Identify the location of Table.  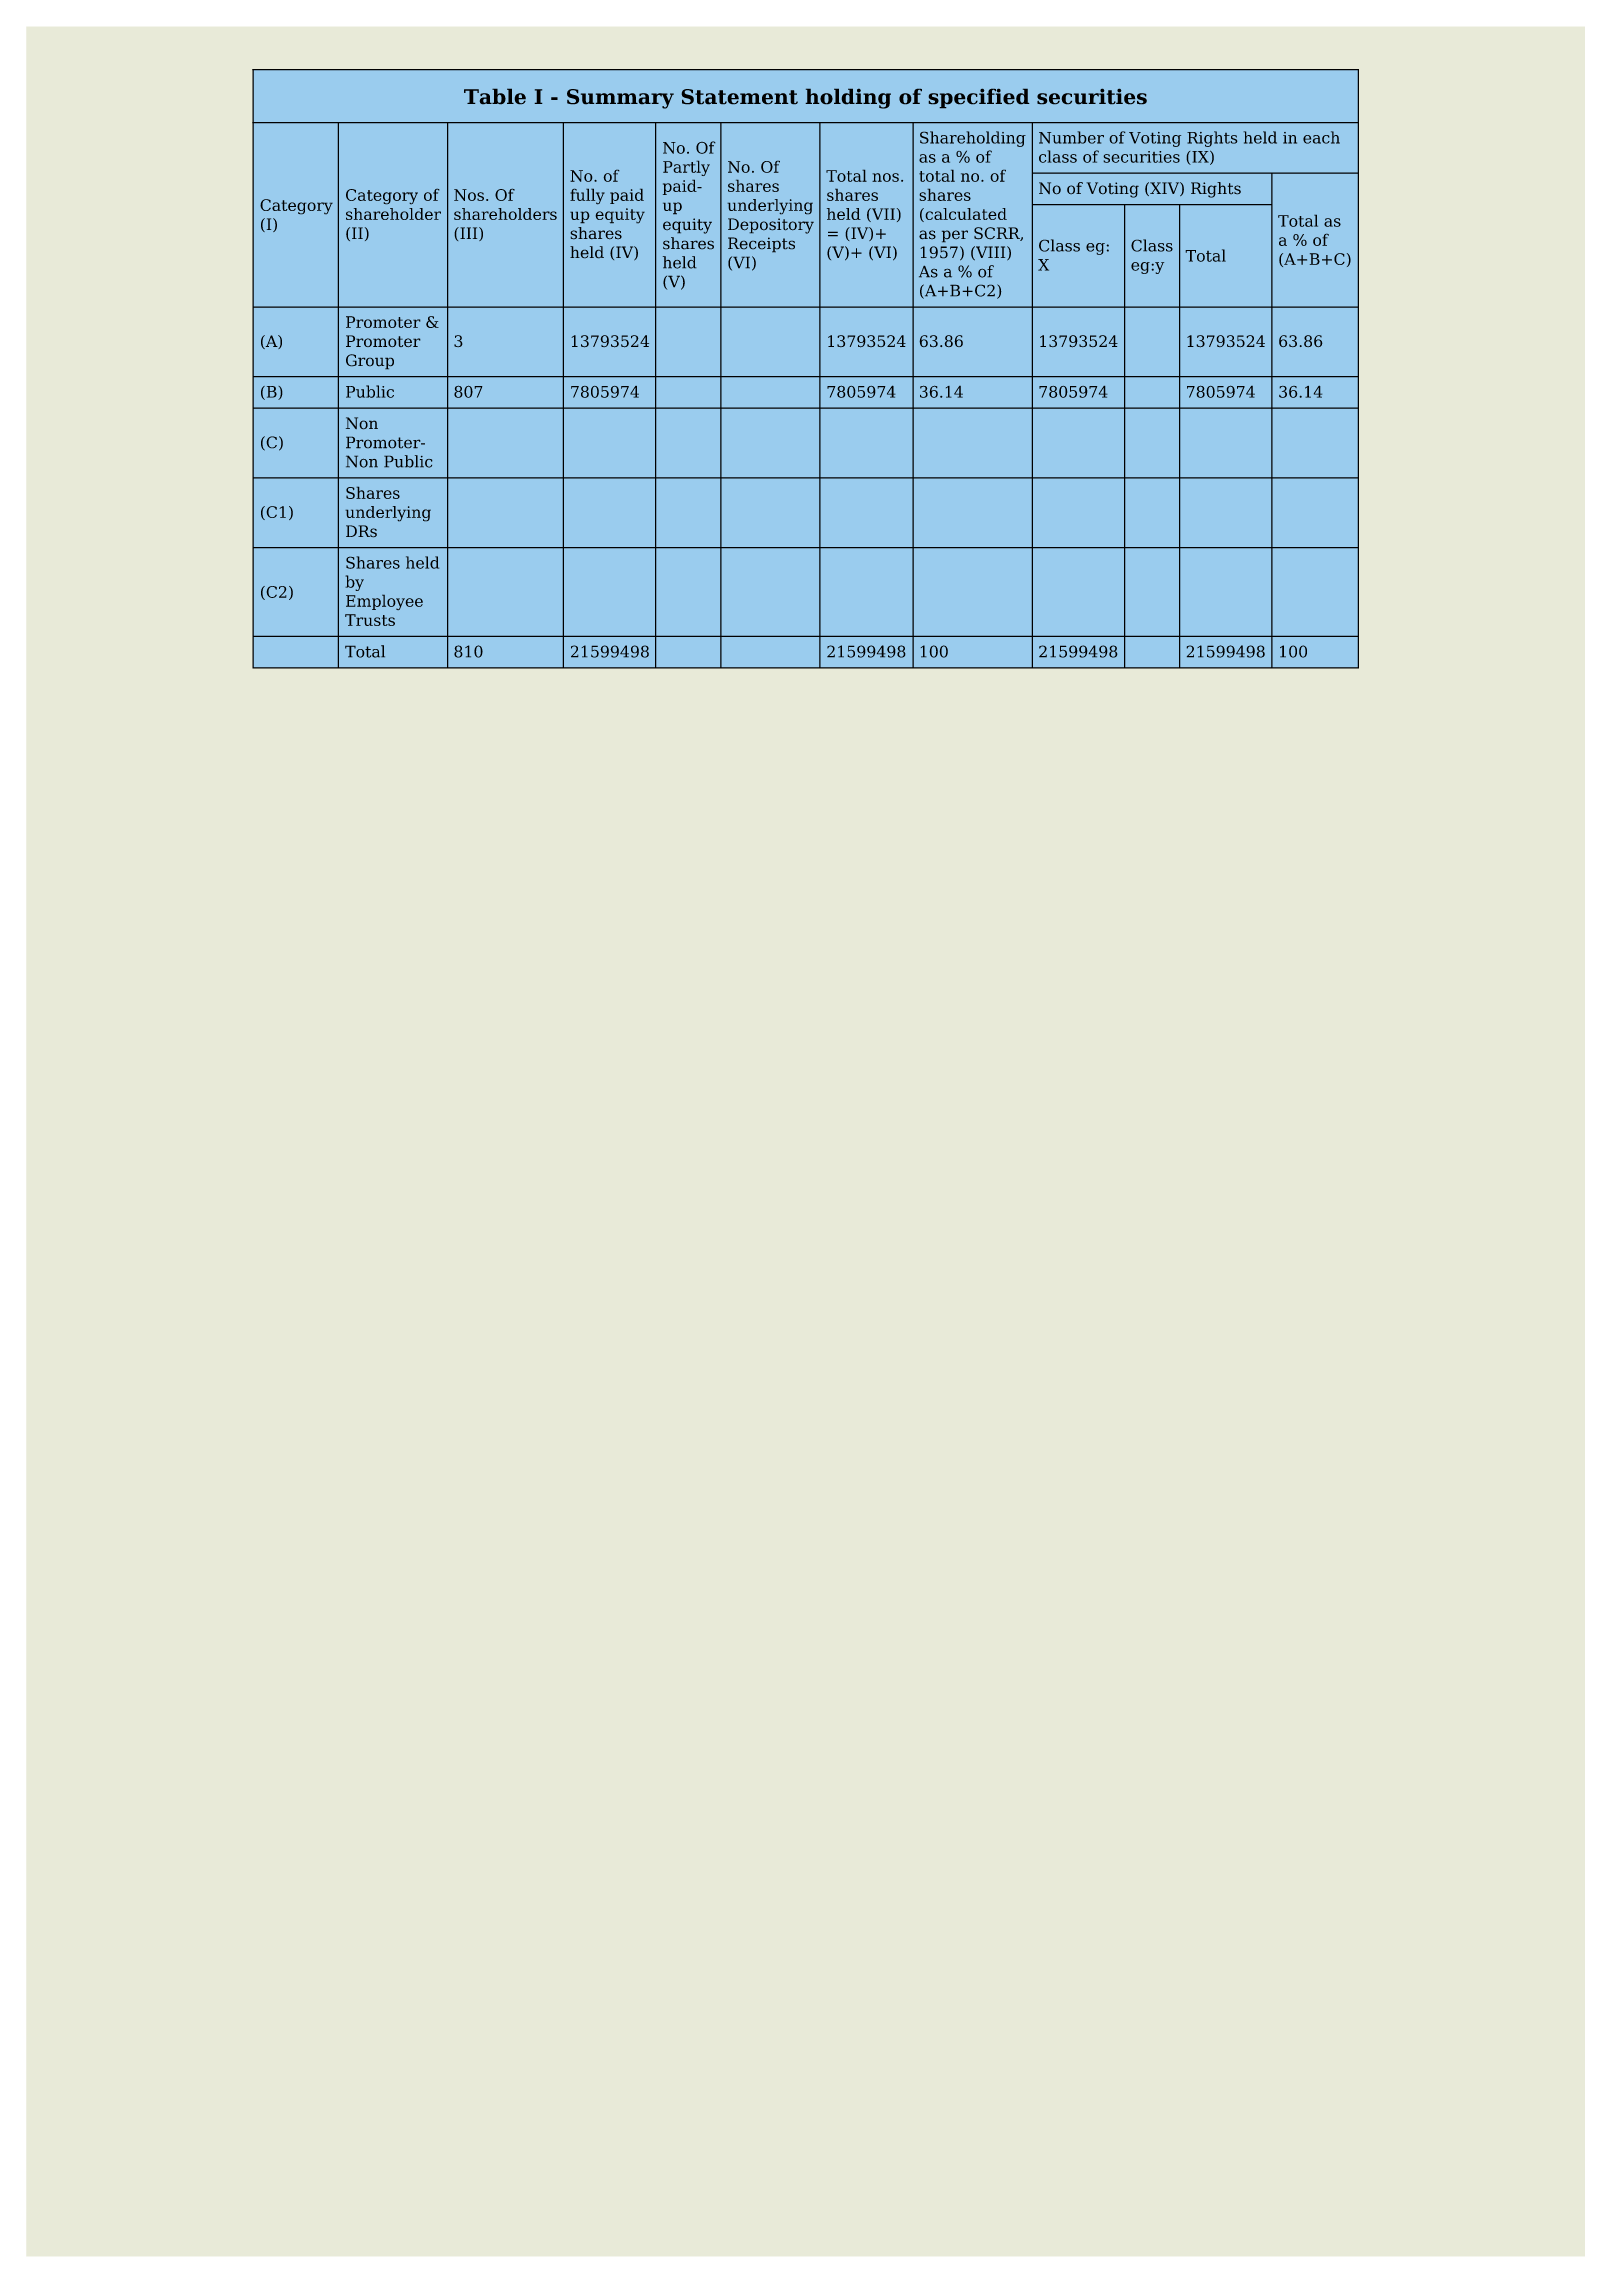
(495, 96).
